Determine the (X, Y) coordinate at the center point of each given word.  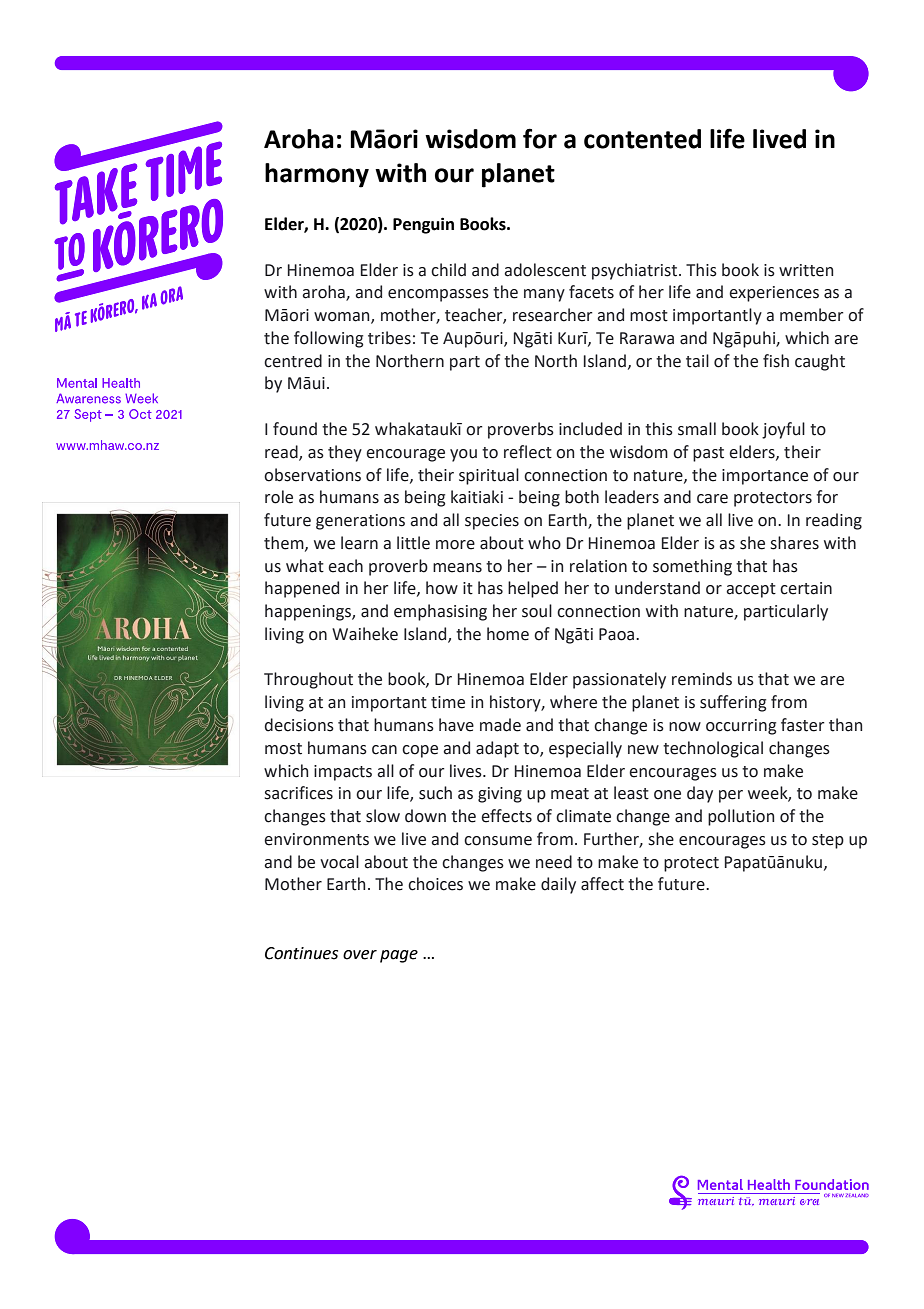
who (544, 543)
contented (642, 139)
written (806, 270)
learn (359, 543)
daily (558, 885)
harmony (317, 175)
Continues (301, 953)
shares (795, 543)
